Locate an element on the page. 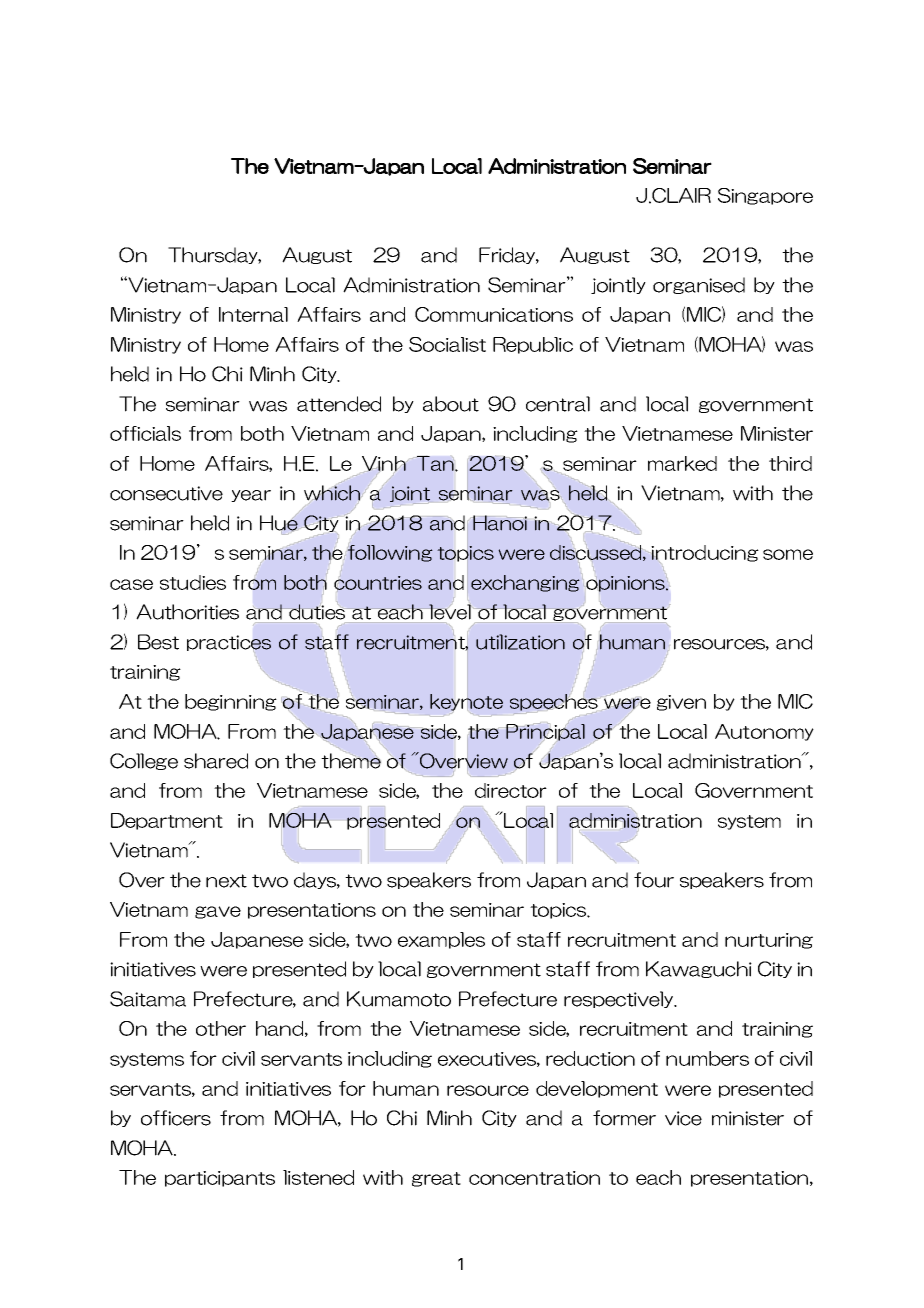 The image size is (924, 1308). participants is located at coordinates (220, 1179).
